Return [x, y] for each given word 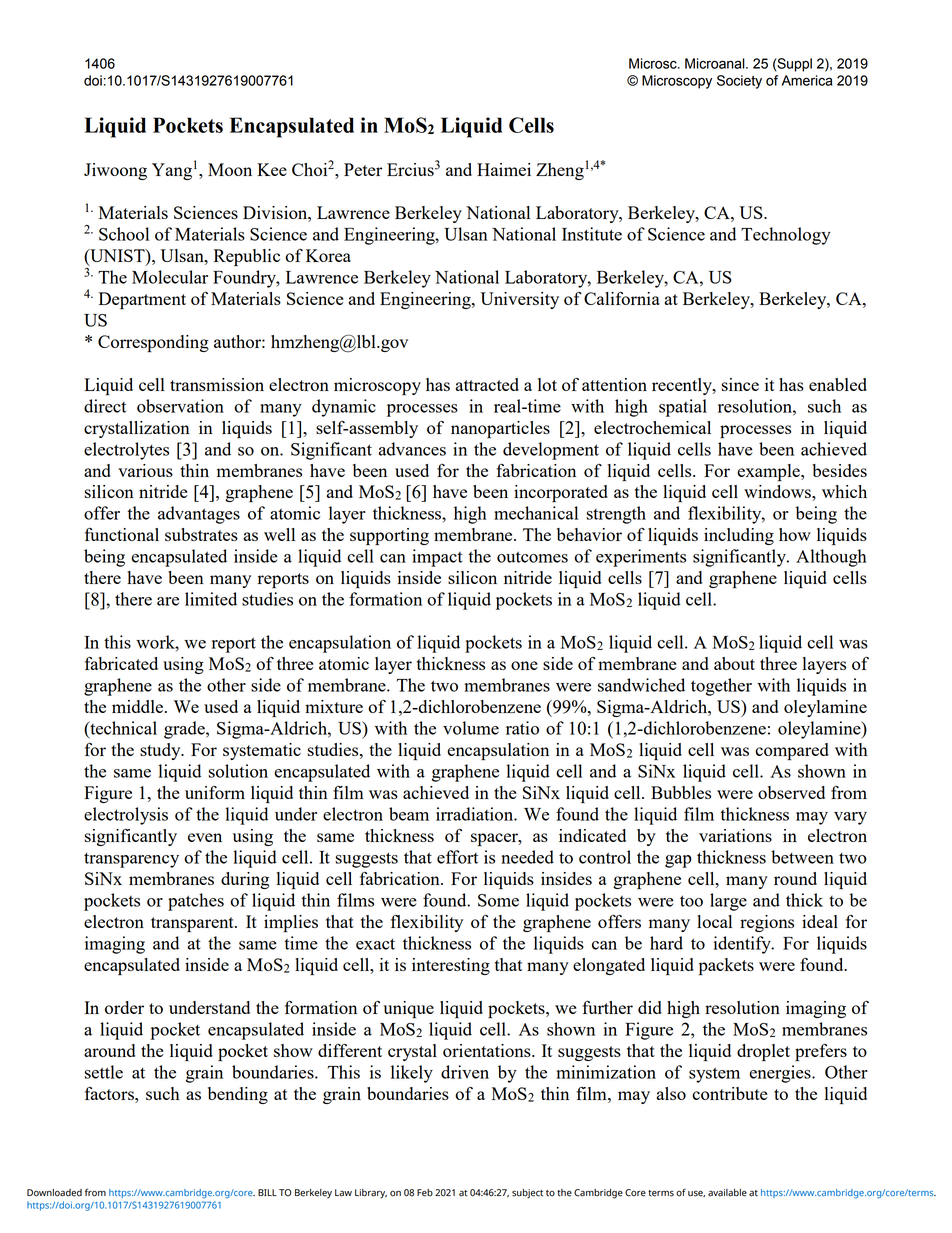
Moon [230, 169]
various [145, 470]
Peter [363, 169]
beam [409, 814]
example [769, 472]
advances [412, 449]
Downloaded [54, 1193]
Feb [425, 1193]
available [727, 1193]
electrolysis [126, 816]
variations [735, 835]
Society [739, 82]
